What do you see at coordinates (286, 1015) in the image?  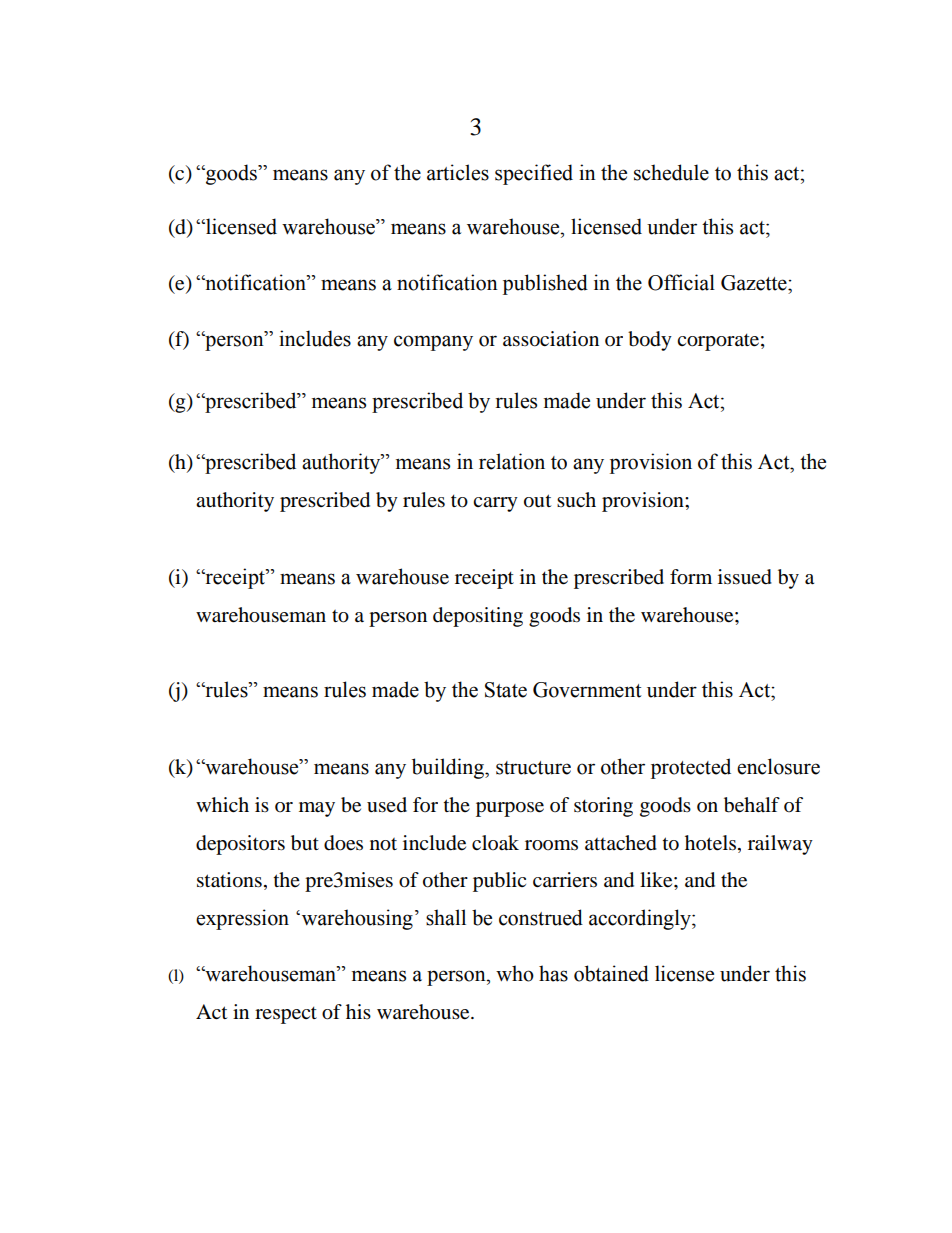 I see `respect` at bounding box center [286, 1015].
